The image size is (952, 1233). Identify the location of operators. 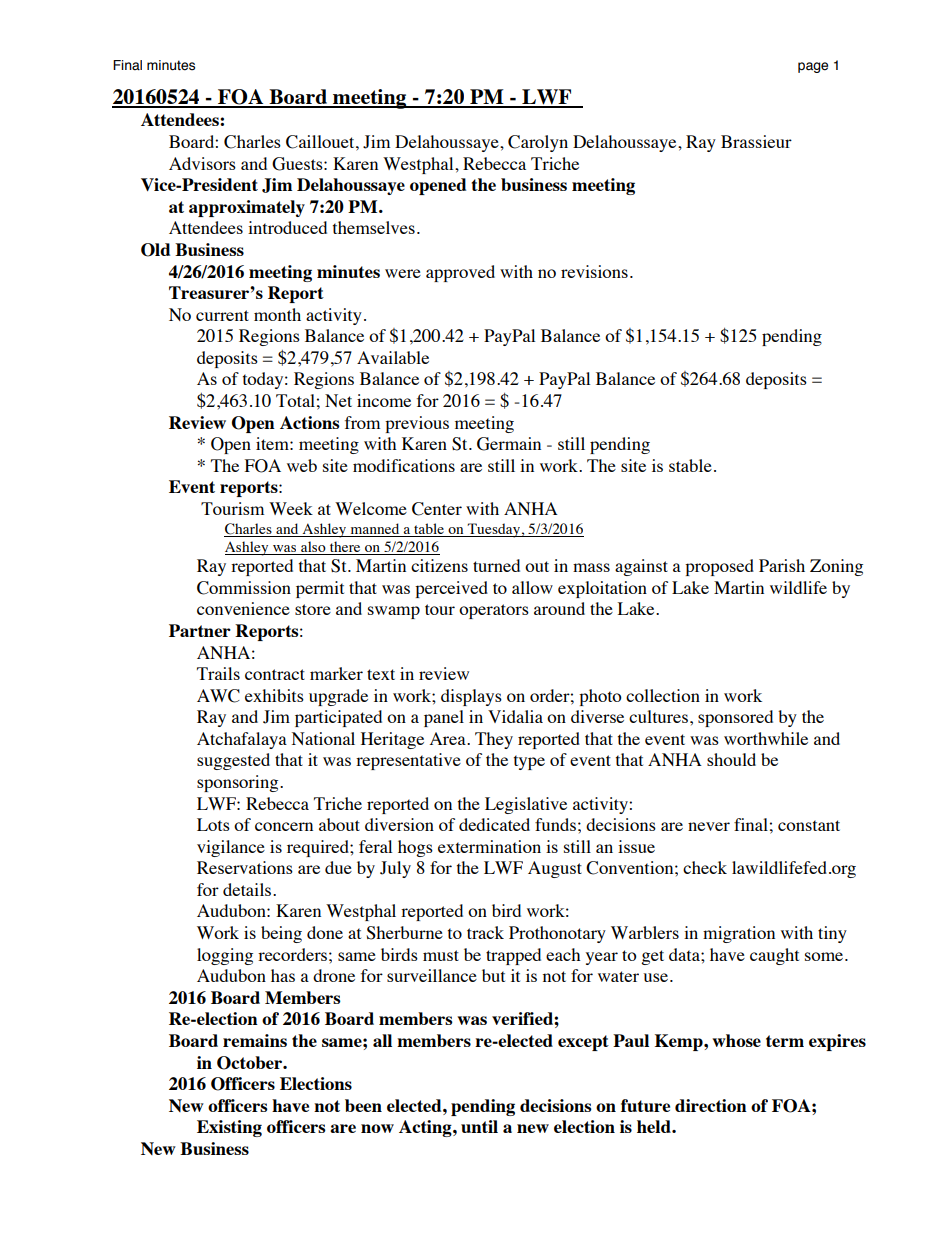
(494, 611).
